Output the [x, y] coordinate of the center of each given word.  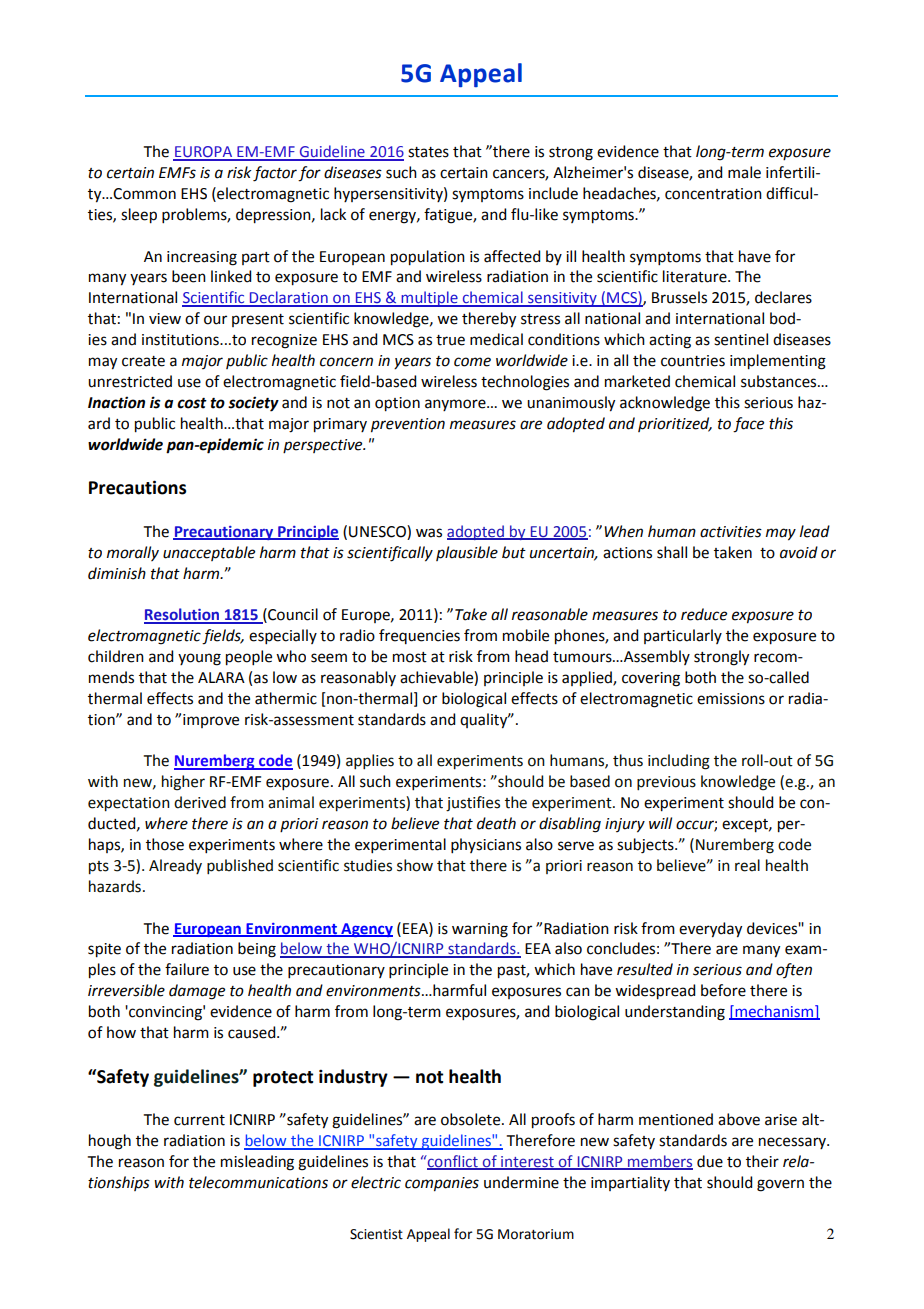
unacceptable [209, 553]
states [428, 152]
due [710, 1161]
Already [175, 866]
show [415, 865]
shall [672, 552]
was [429, 533]
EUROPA [204, 153]
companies [442, 1184]
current [199, 1120]
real [747, 865]
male [744, 172]
